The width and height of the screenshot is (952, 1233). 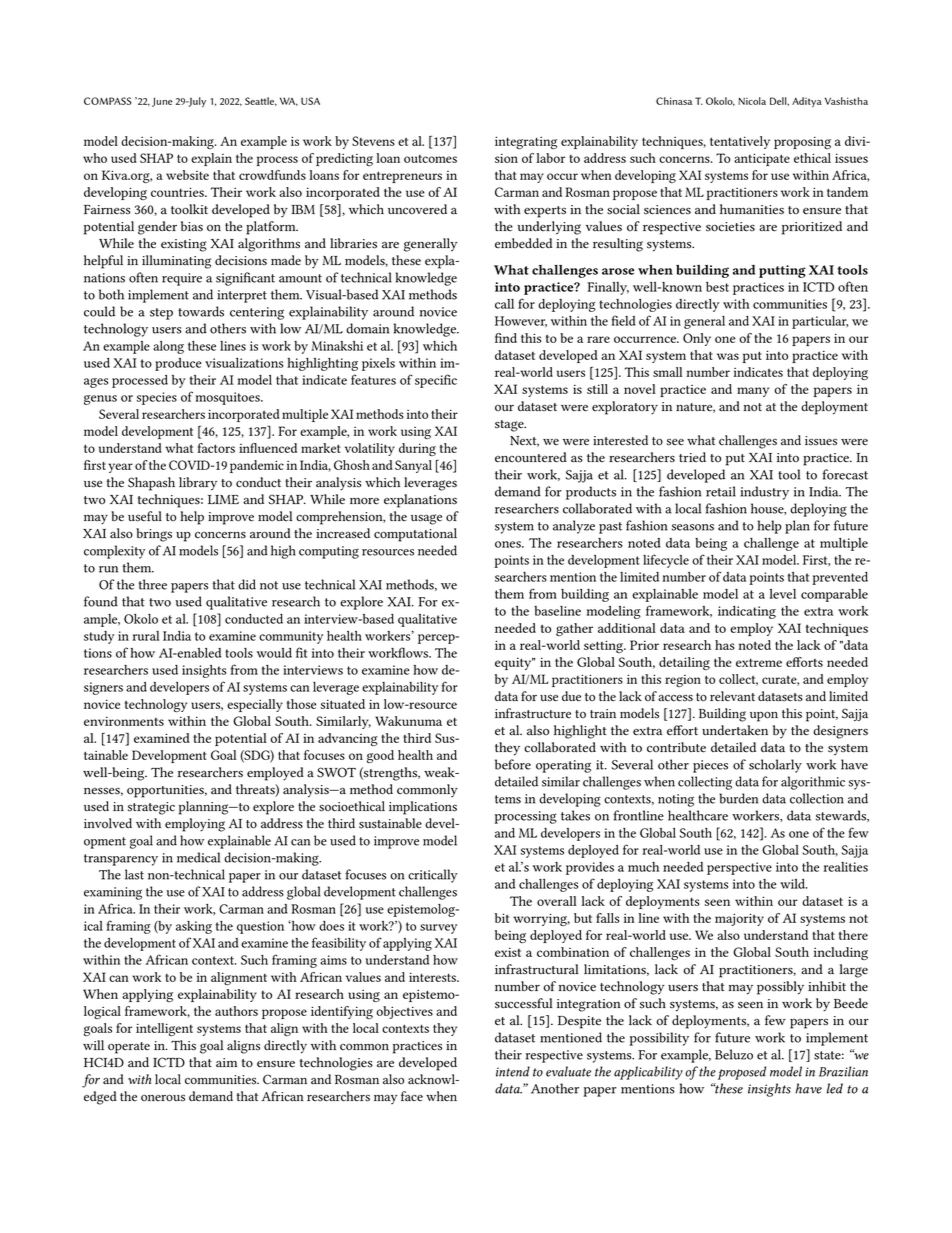 What do you see at coordinates (782, 594) in the screenshot?
I see `level` at bounding box center [782, 594].
